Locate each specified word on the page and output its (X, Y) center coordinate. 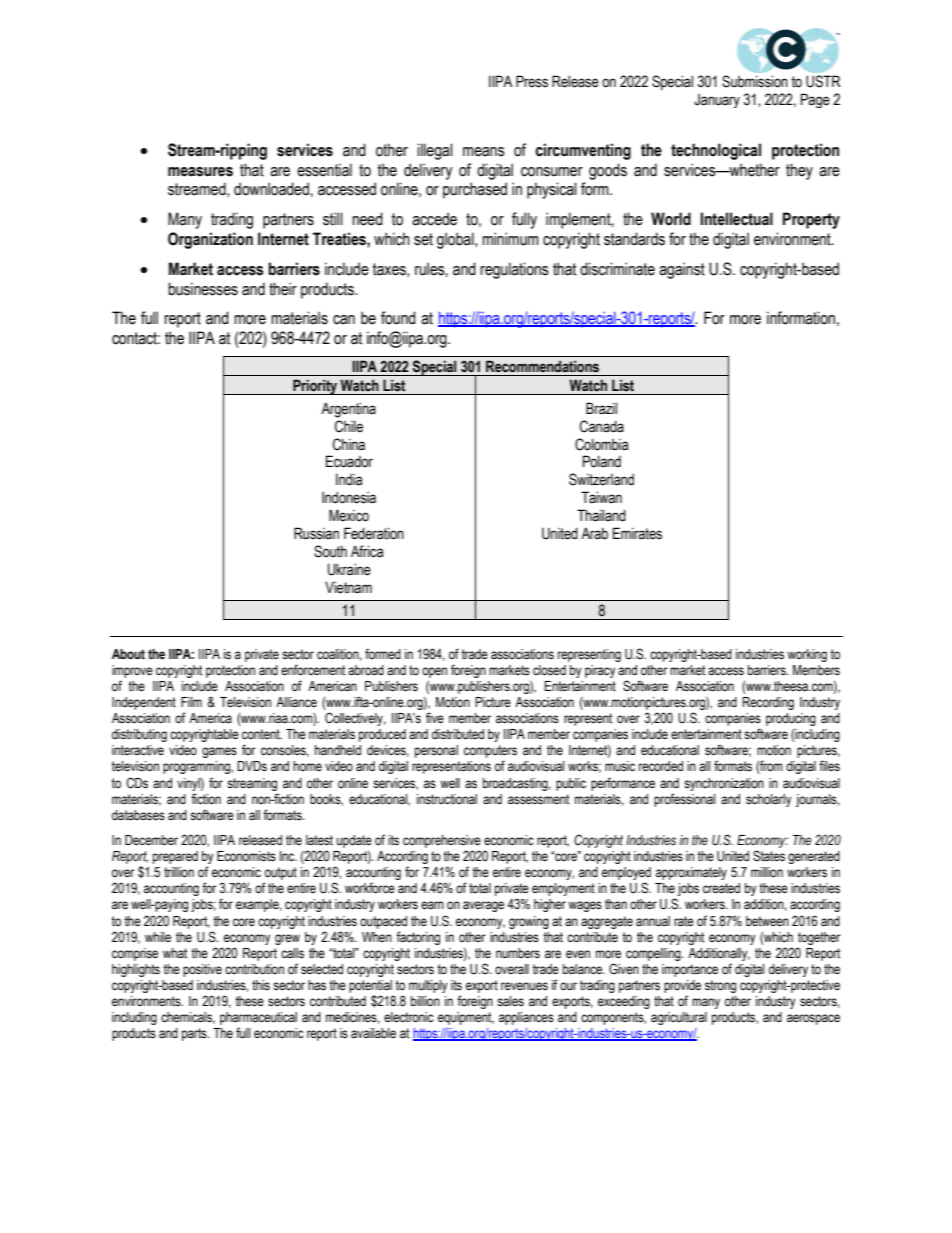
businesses (203, 289)
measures (200, 172)
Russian (316, 533)
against (682, 270)
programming (197, 767)
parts (195, 1034)
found (398, 318)
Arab (594, 533)
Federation (374, 533)
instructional (447, 799)
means (484, 152)
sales (510, 1001)
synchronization (724, 784)
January (717, 101)
